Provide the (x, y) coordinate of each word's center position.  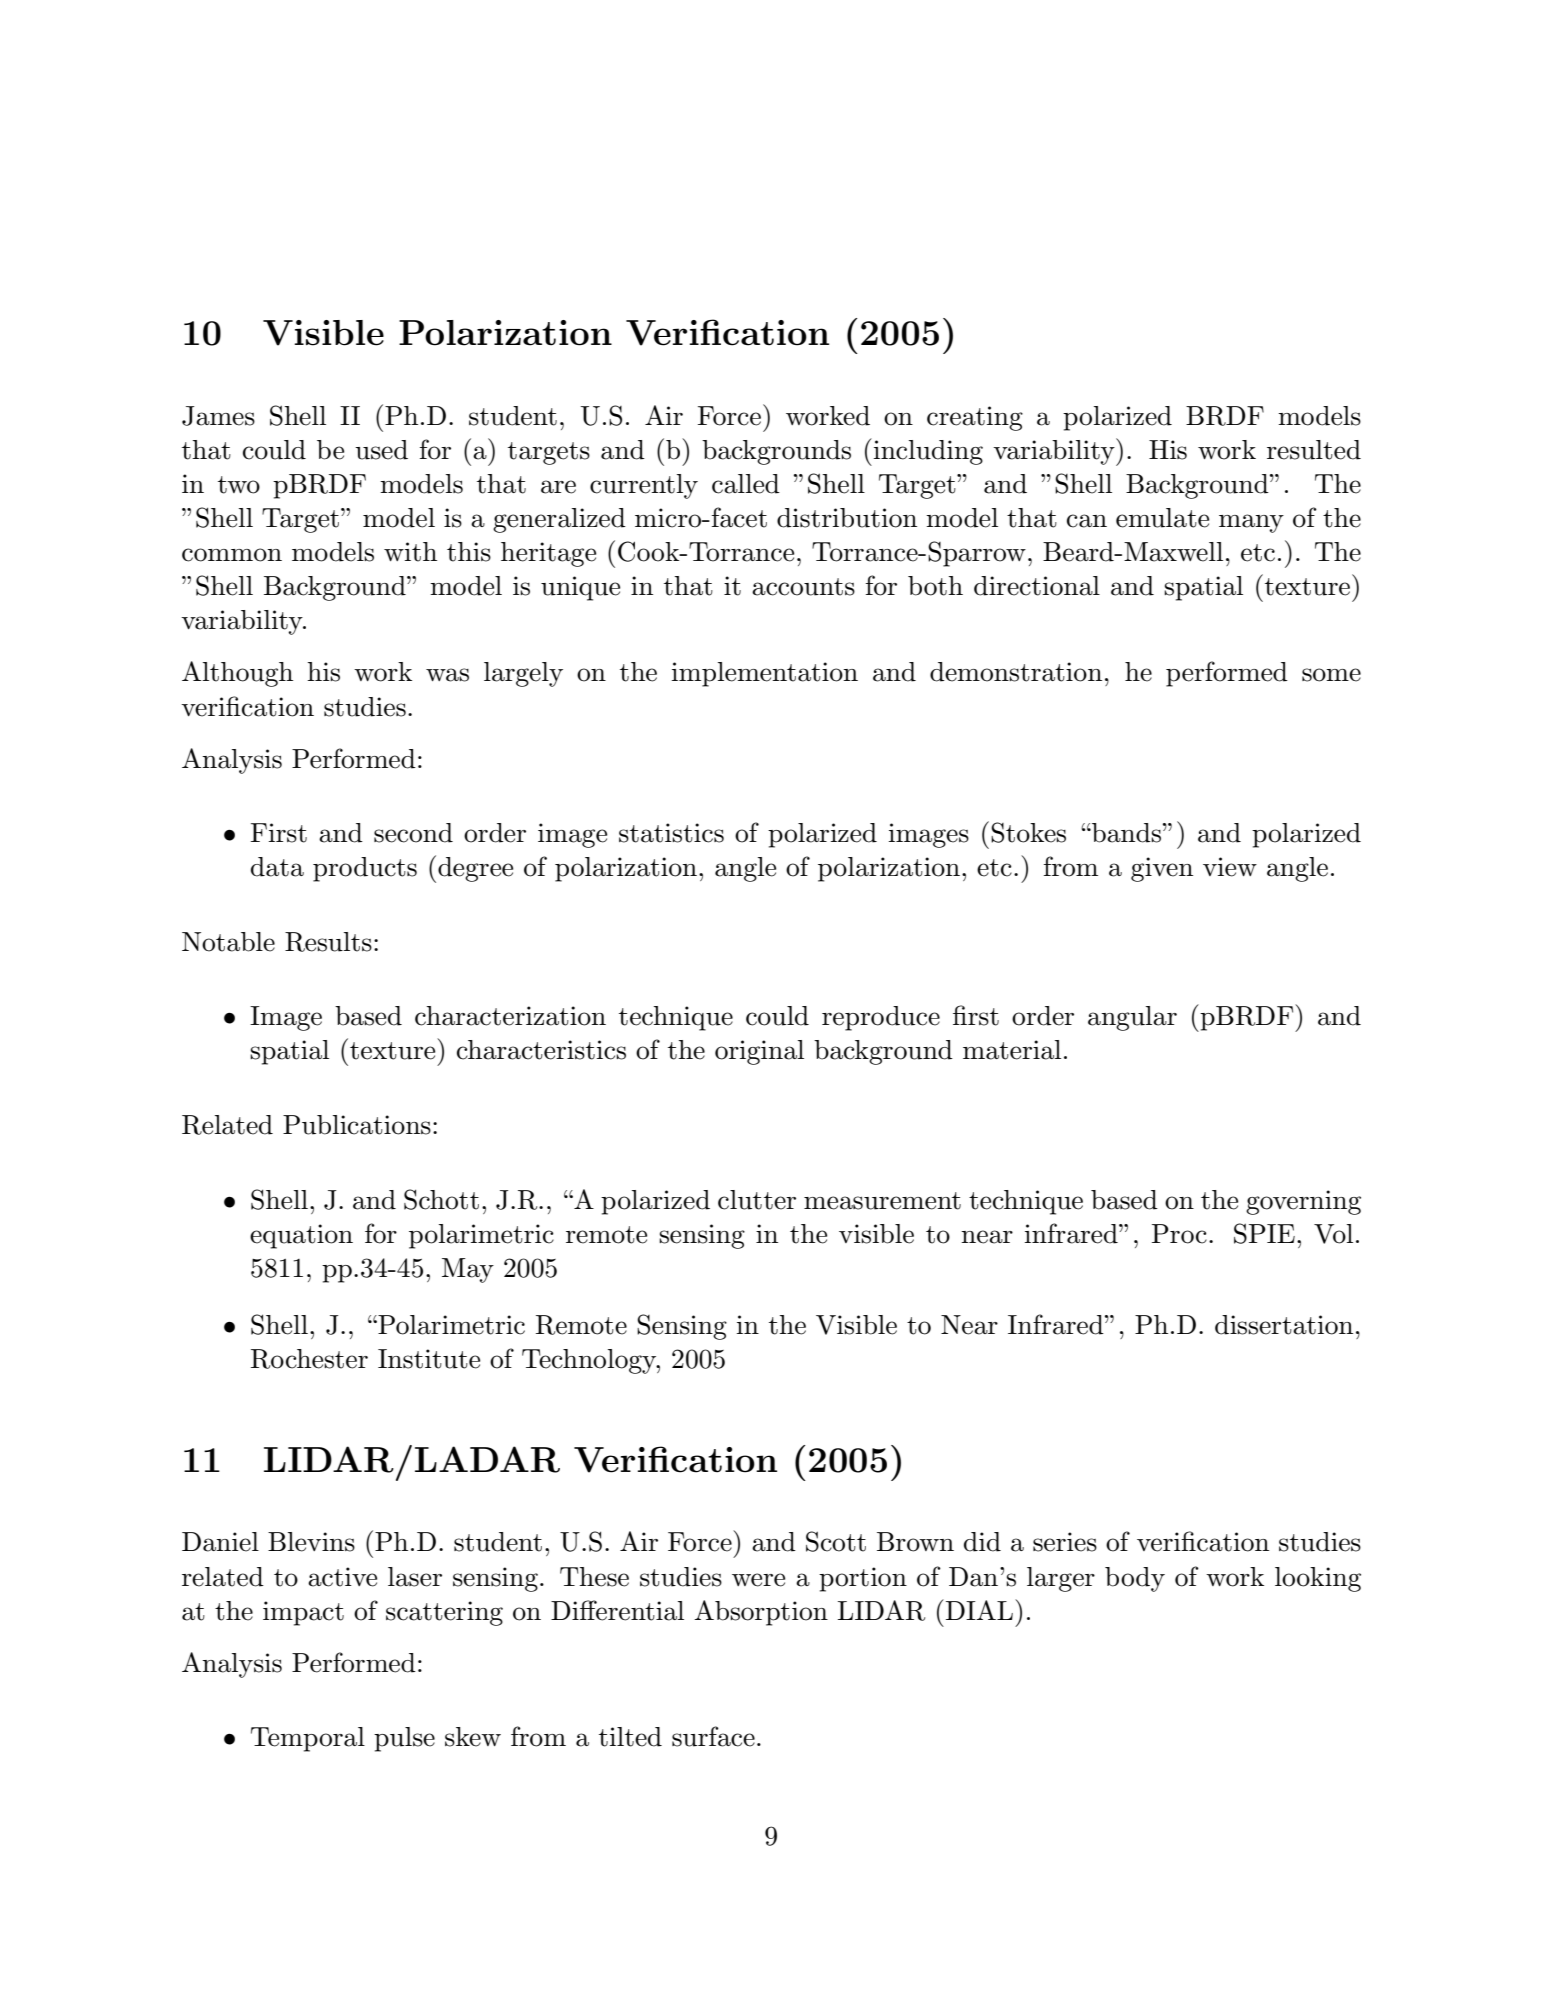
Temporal (308, 1739)
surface (713, 1736)
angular (1132, 1018)
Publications (357, 1125)
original (759, 1052)
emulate (1162, 518)
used (381, 450)
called (746, 484)
